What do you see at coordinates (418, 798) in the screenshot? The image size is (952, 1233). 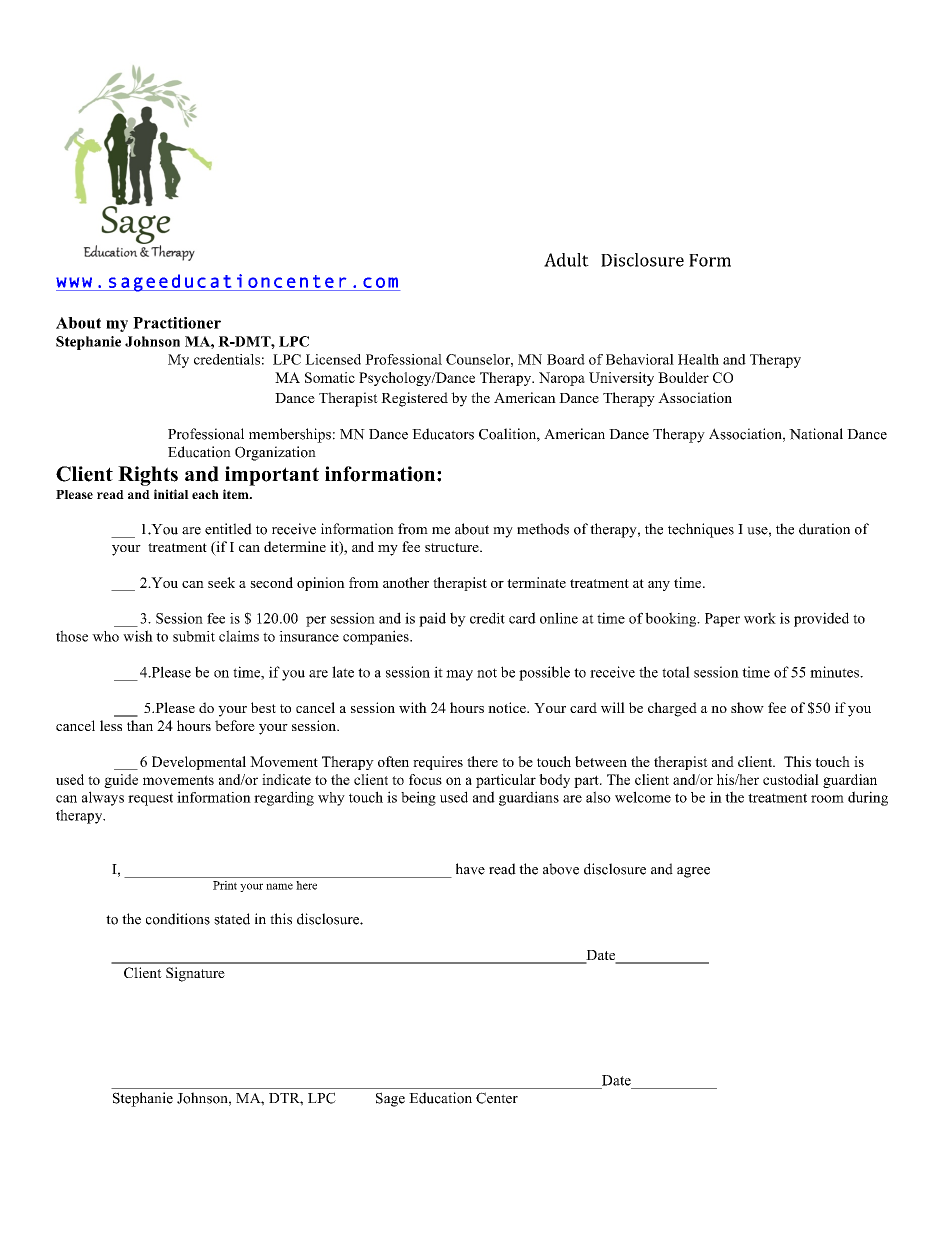 I see `being` at bounding box center [418, 798].
